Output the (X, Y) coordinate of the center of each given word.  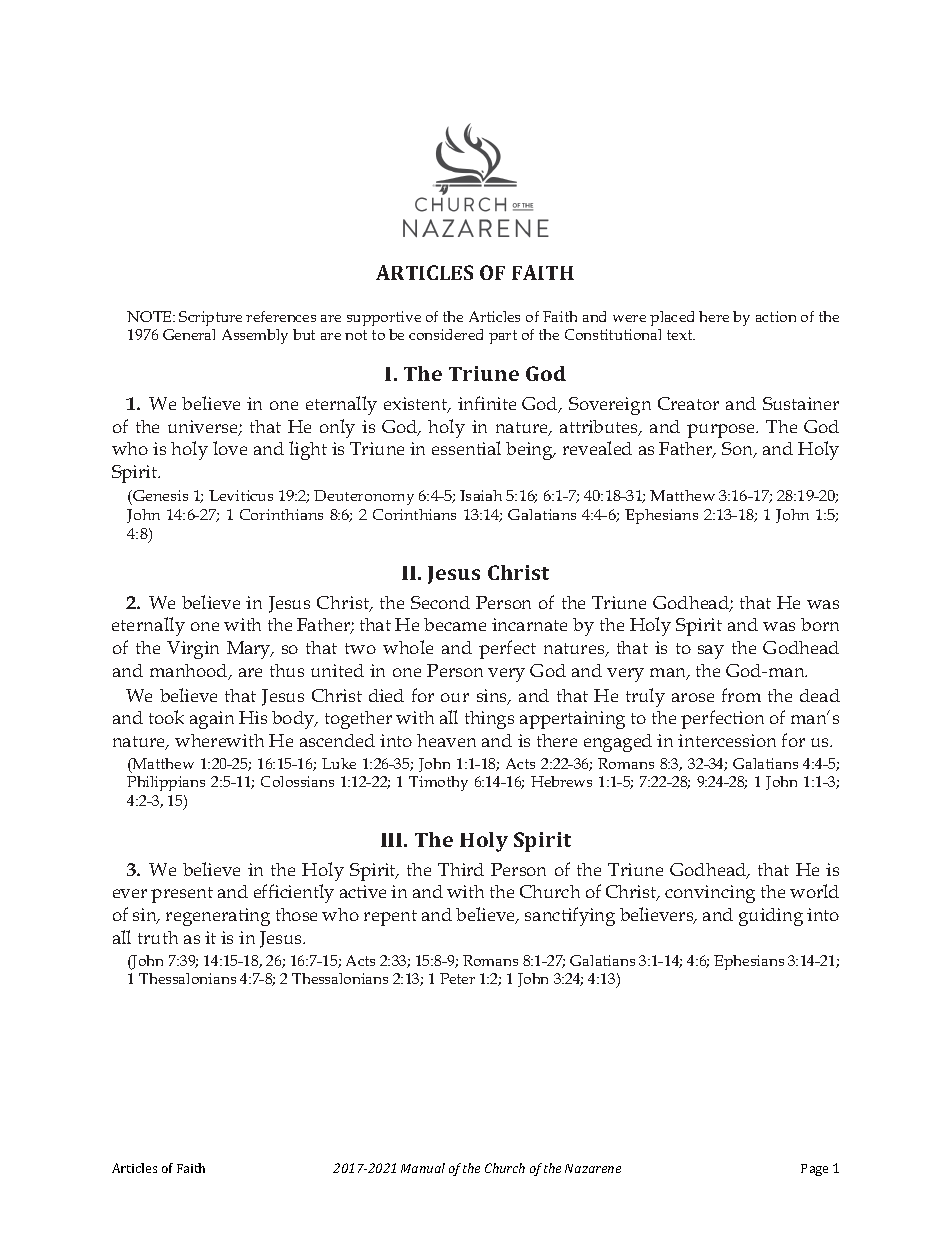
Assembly (255, 336)
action (776, 316)
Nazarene (593, 1168)
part (503, 337)
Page (814, 1170)
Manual (423, 1168)
